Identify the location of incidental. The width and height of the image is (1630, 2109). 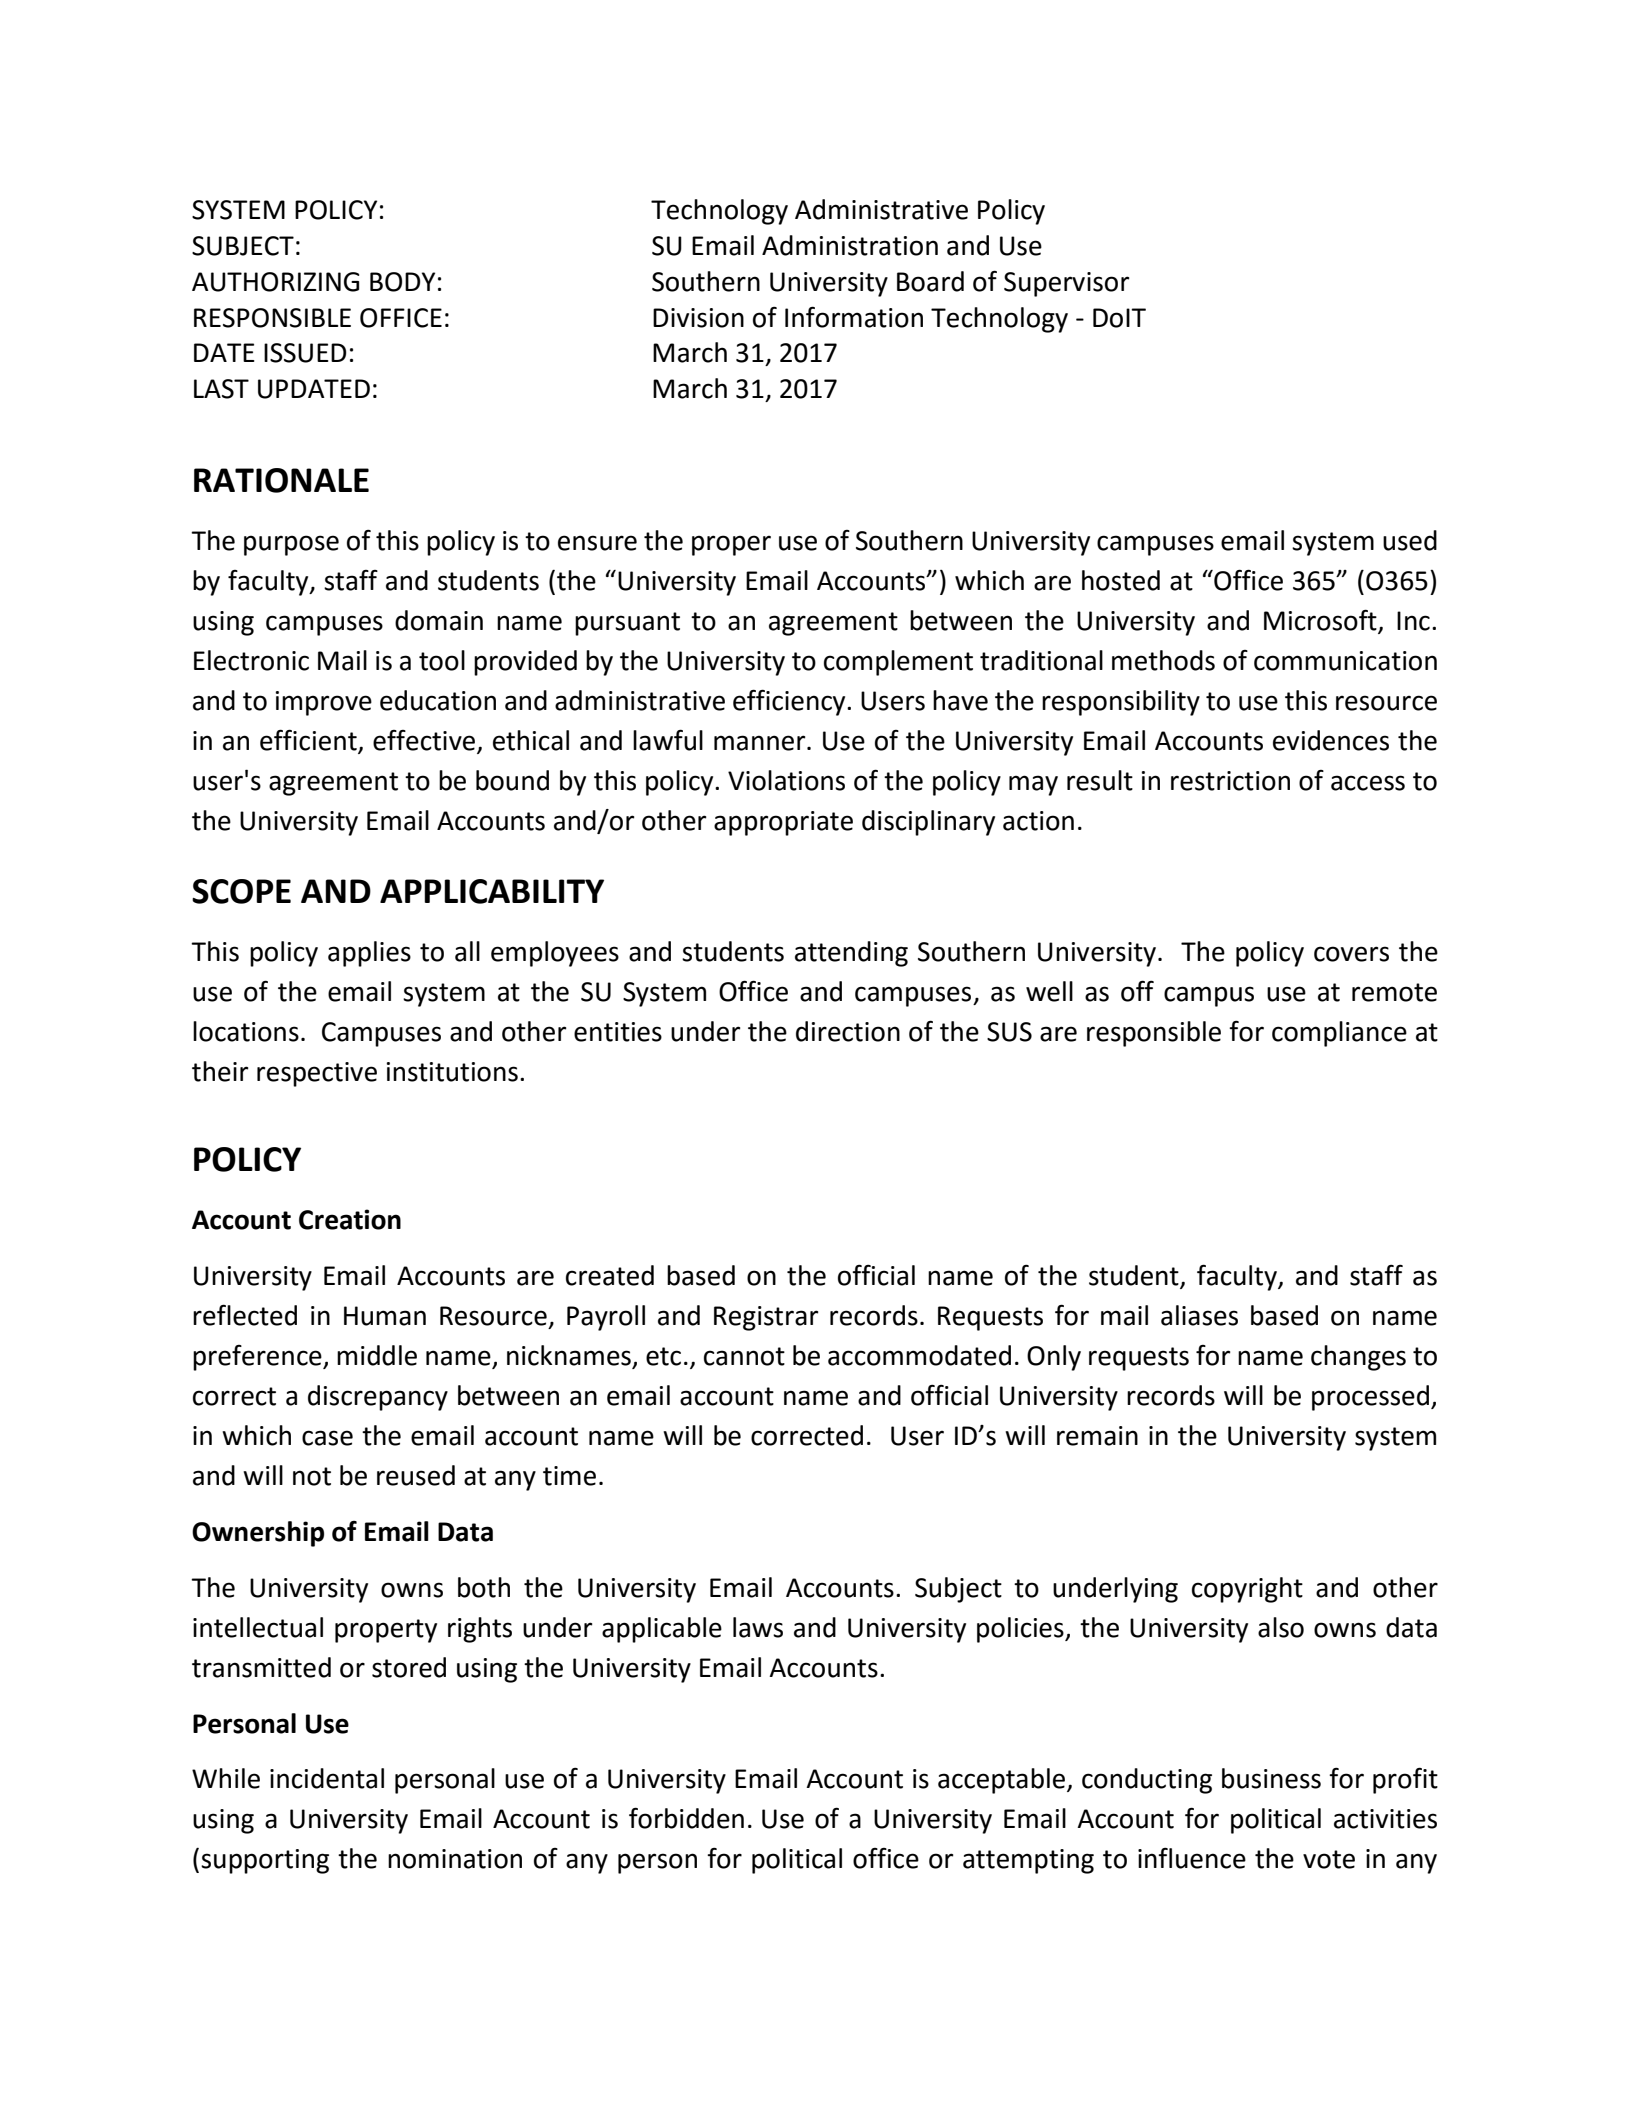
(327, 1778).
